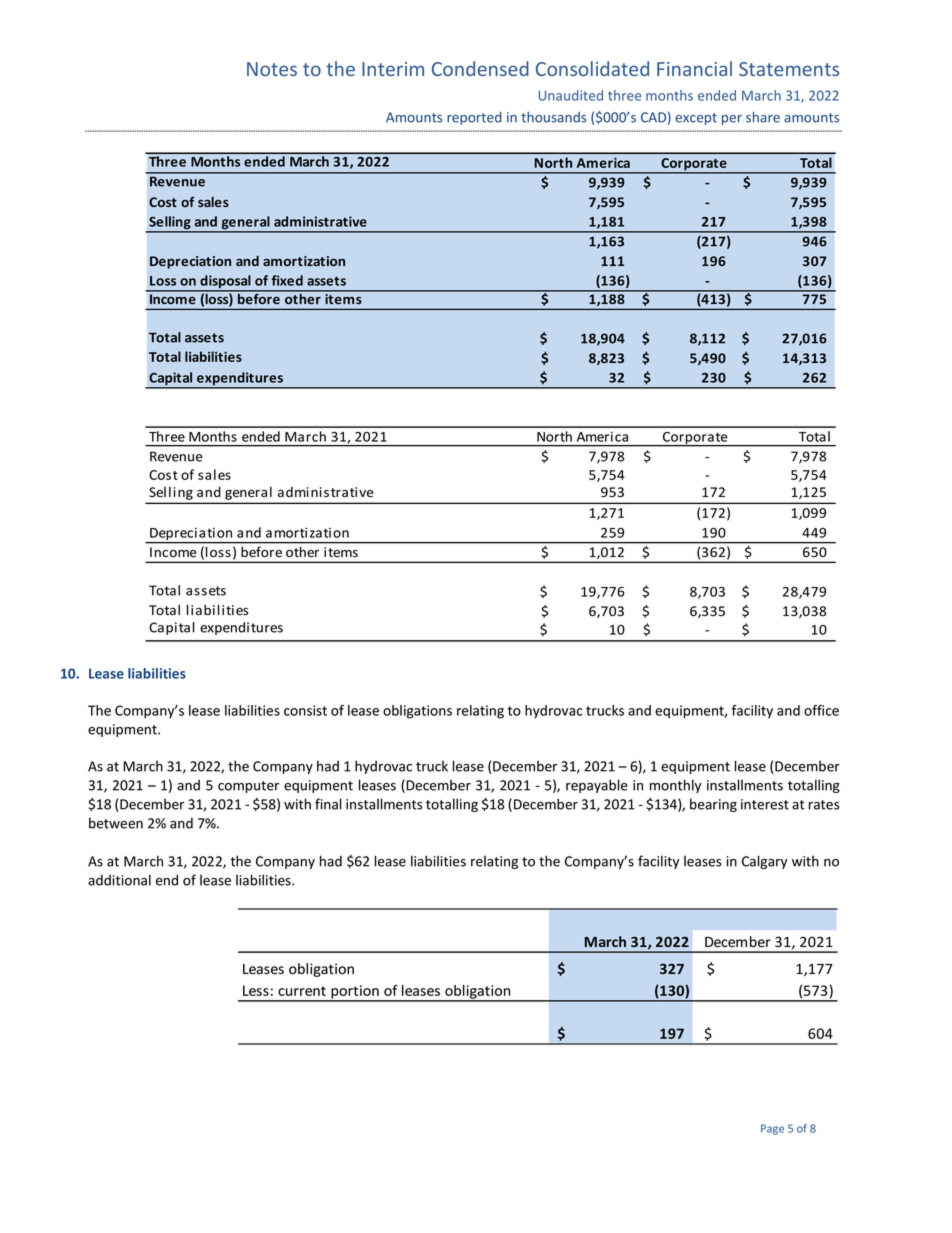 This document has width=952, height=1233. I want to click on Less, so click(256, 990).
